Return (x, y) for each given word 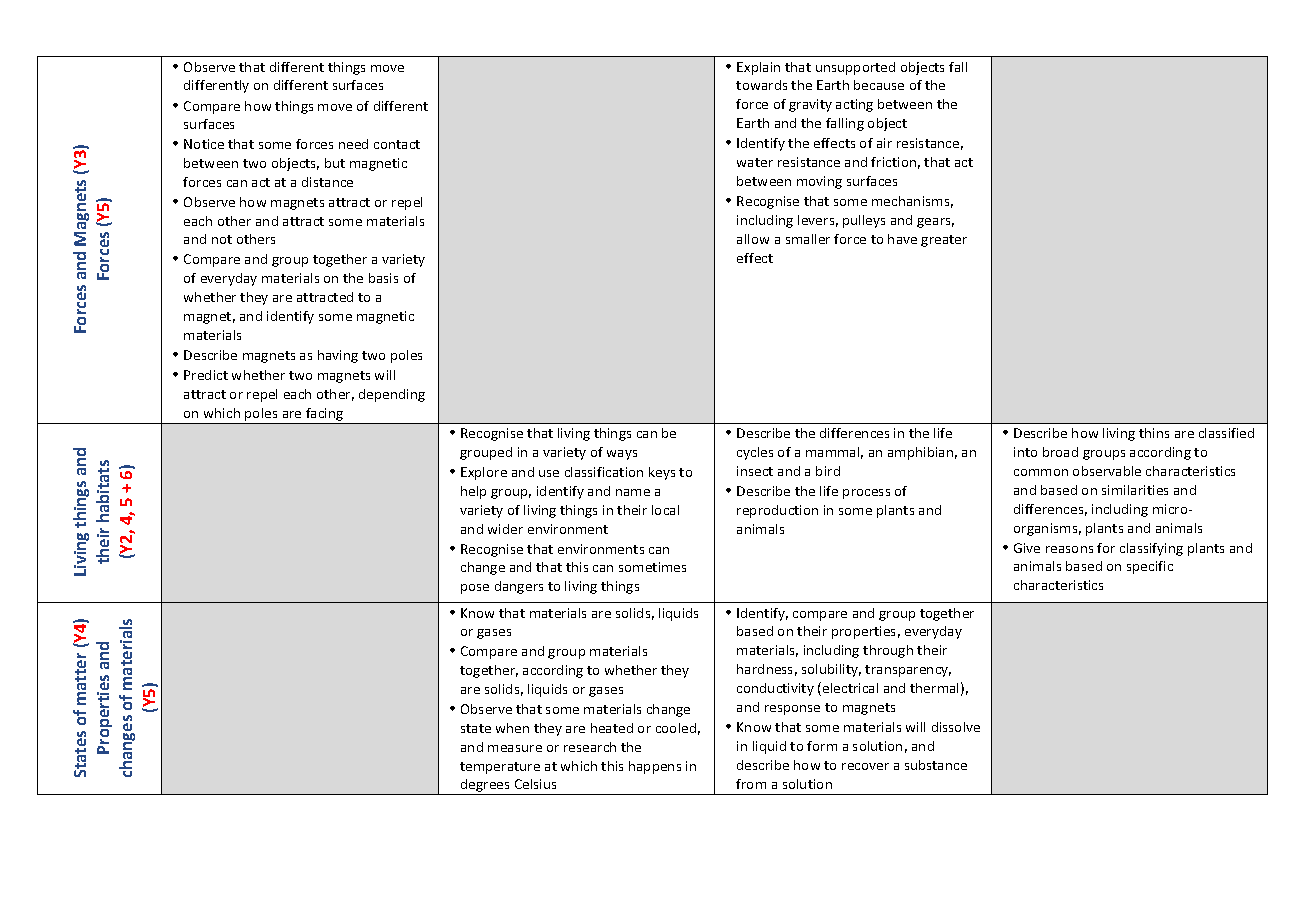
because (879, 85)
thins (1154, 433)
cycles (755, 453)
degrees (485, 787)
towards (761, 85)
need (353, 144)
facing (324, 414)
